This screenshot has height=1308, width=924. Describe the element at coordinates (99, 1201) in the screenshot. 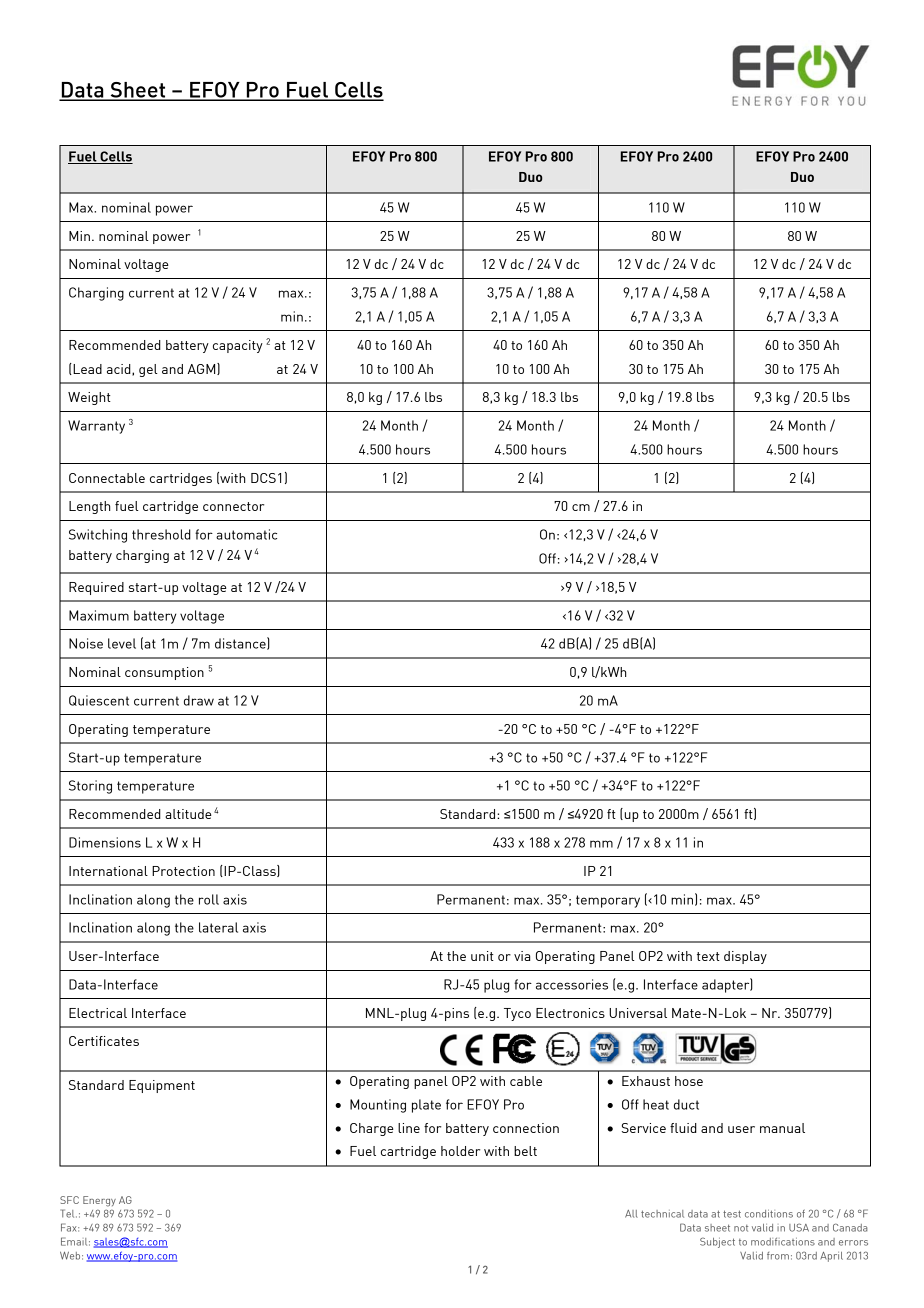

I see `Energy` at that location.
